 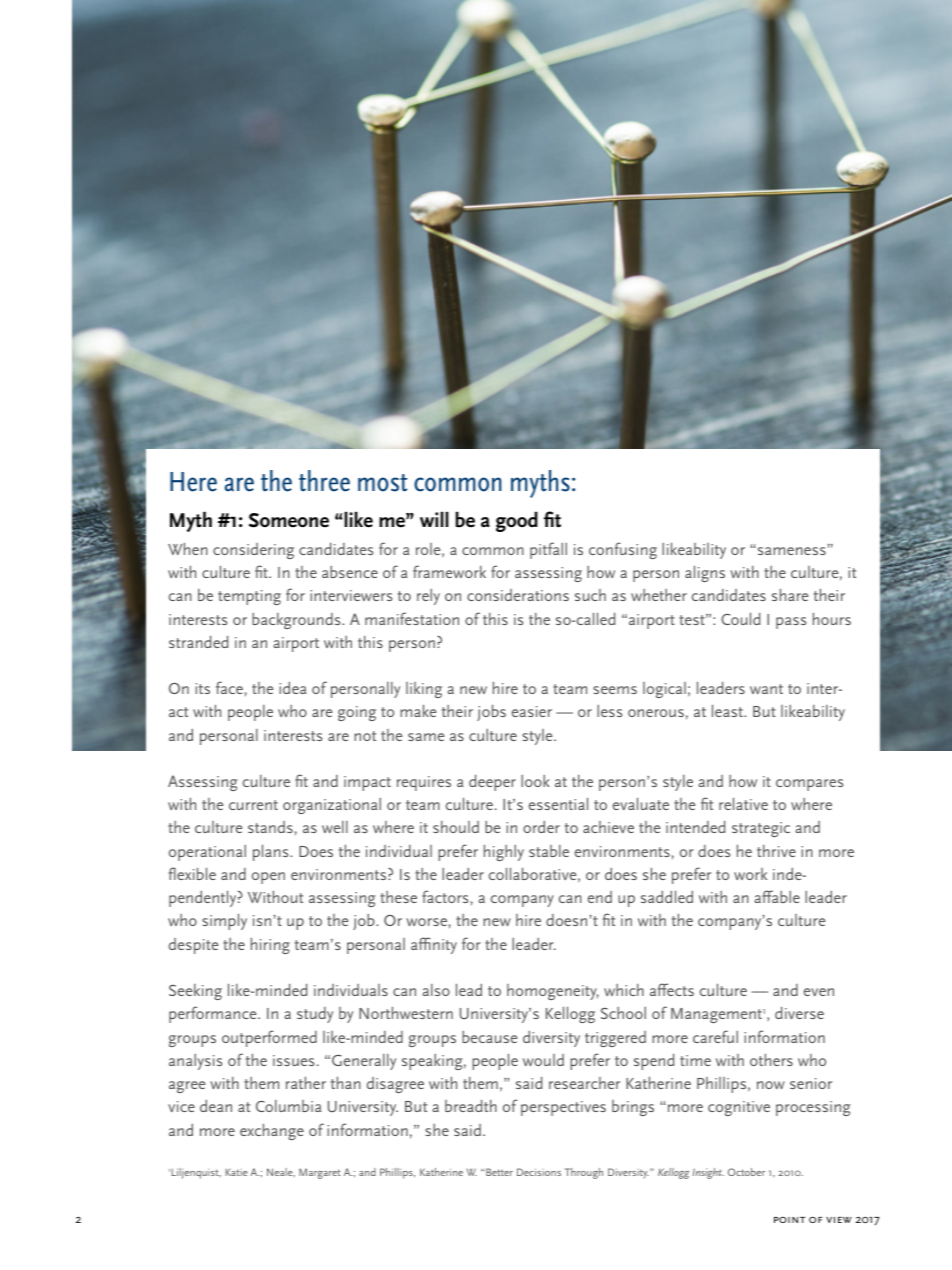 I want to click on good, so click(x=517, y=521).
